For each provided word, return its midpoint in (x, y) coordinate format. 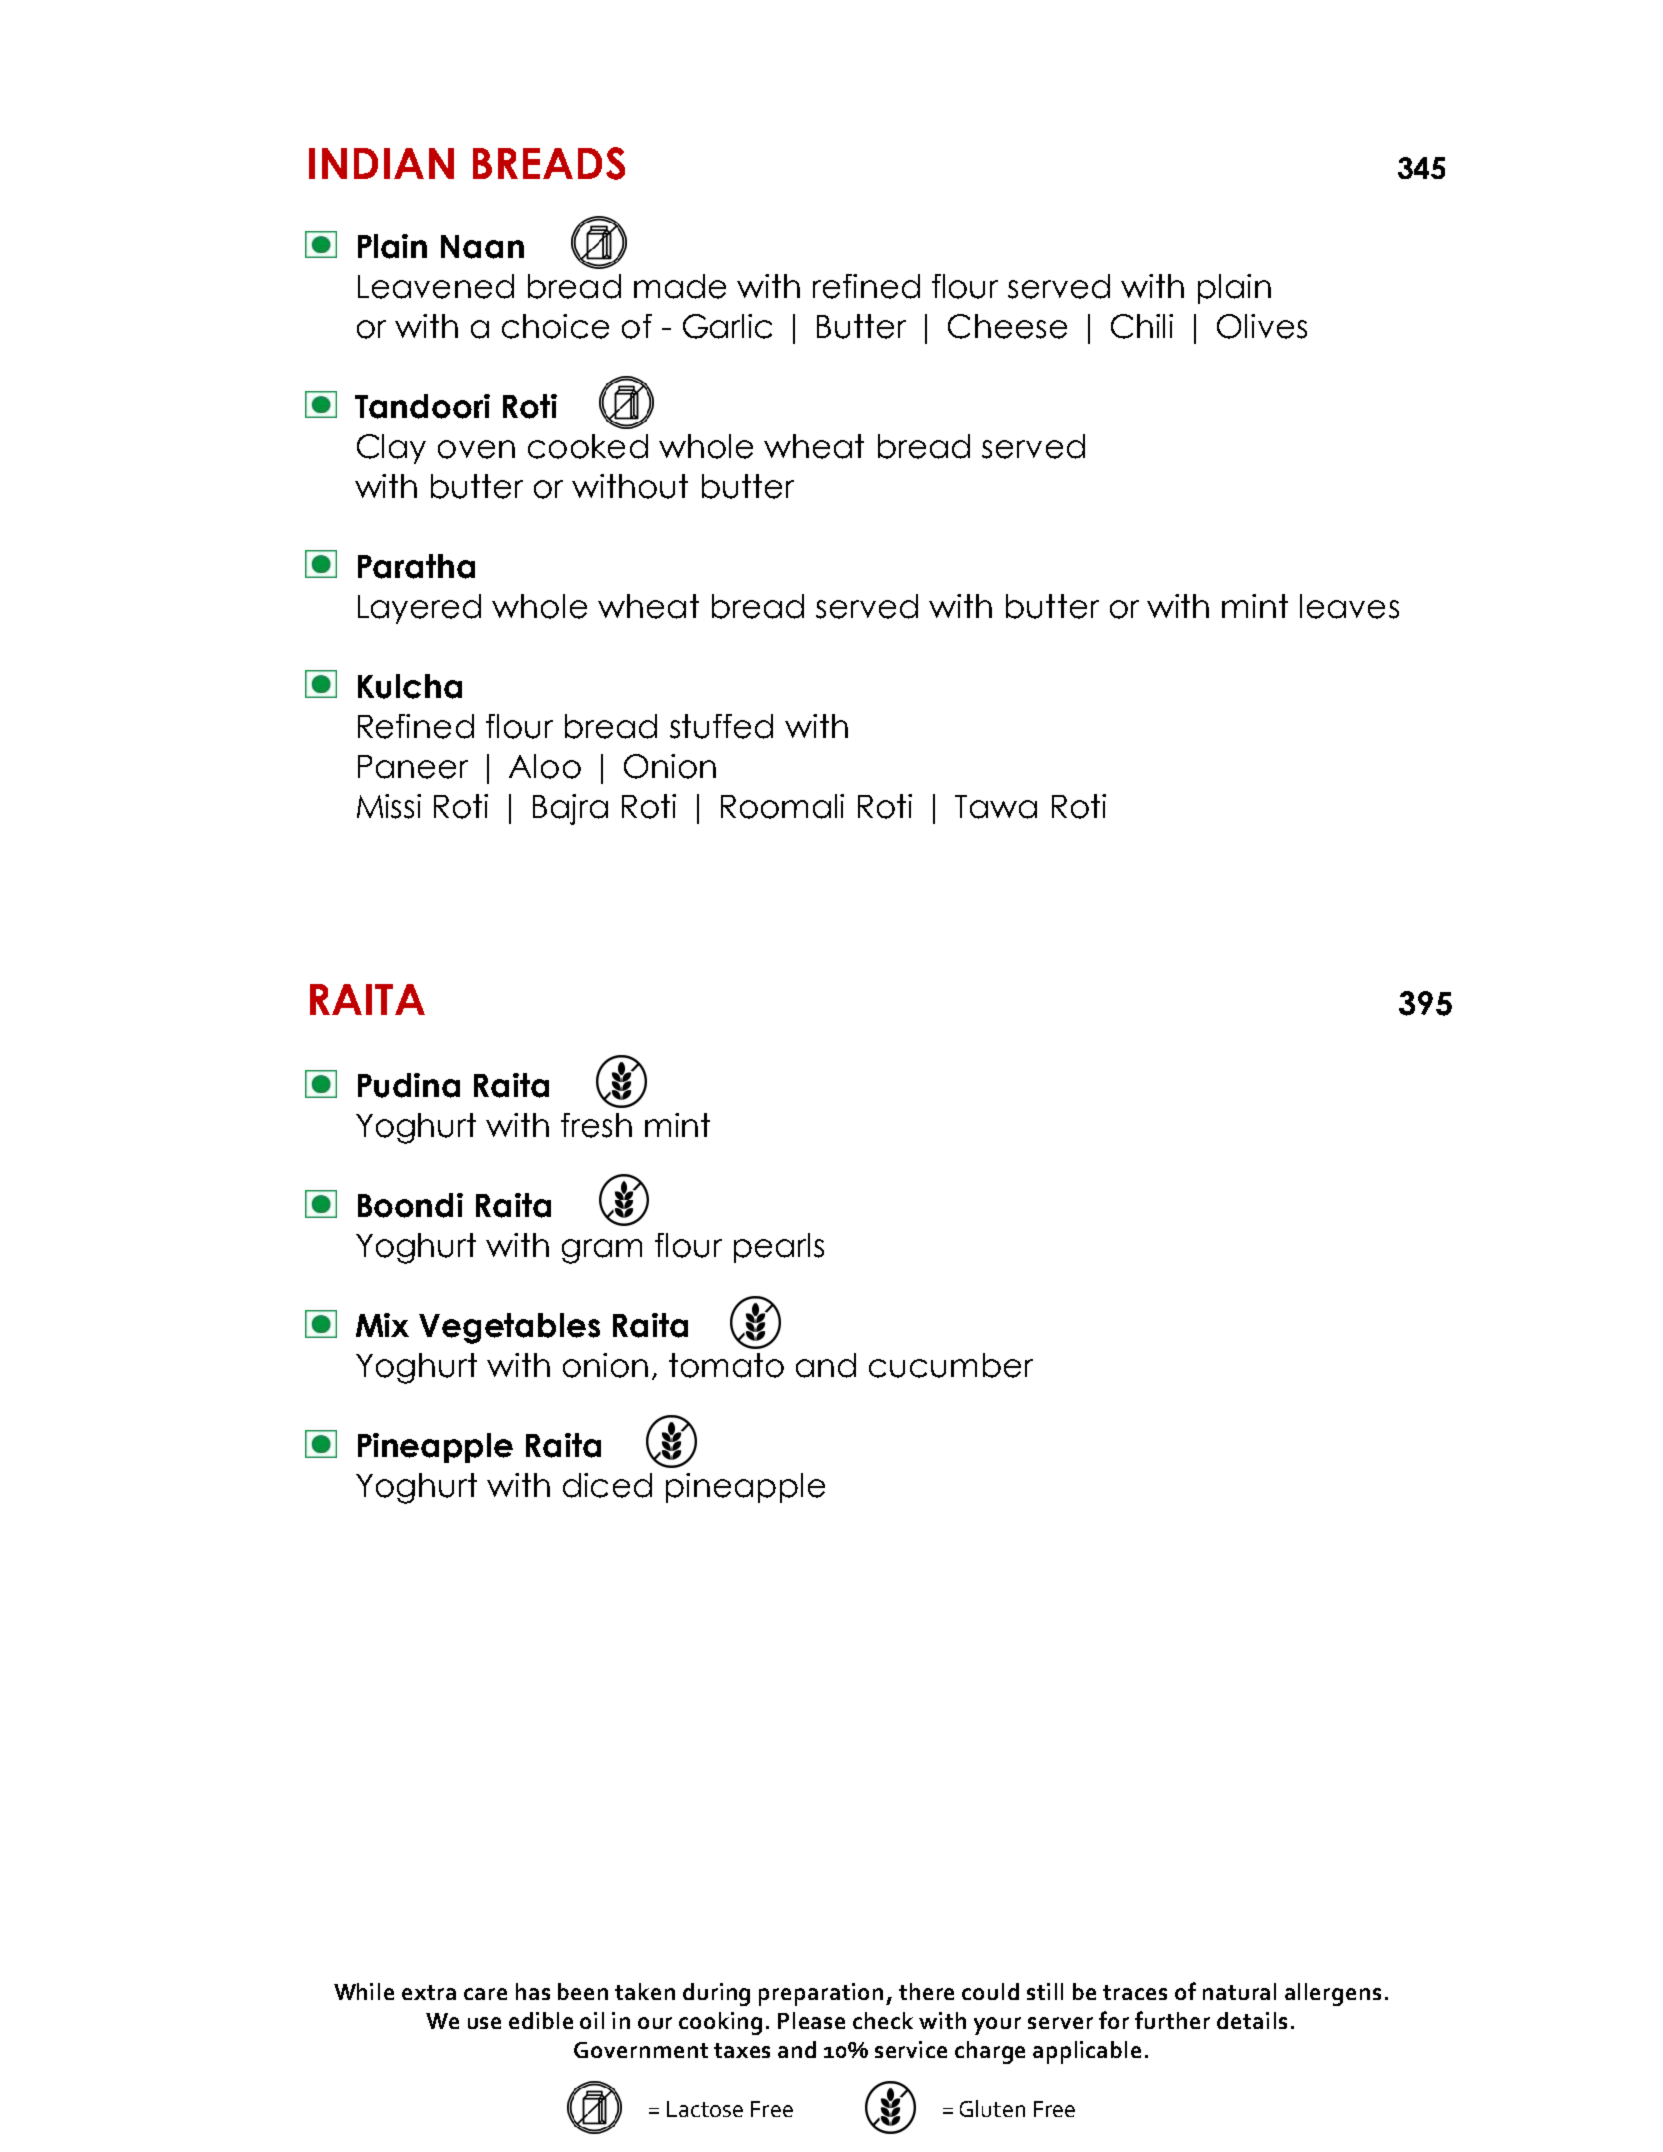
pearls (779, 1248)
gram (602, 1251)
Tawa (996, 807)
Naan (482, 247)
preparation (821, 1994)
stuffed (721, 726)
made (680, 286)
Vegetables (509, 1328)
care (485, 1994)
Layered (419, 609)
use (484, 2023)
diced (607, 1485)
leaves (1349, 606)
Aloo (545, 766)
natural (1239, 1991)
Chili (1142, 326)
